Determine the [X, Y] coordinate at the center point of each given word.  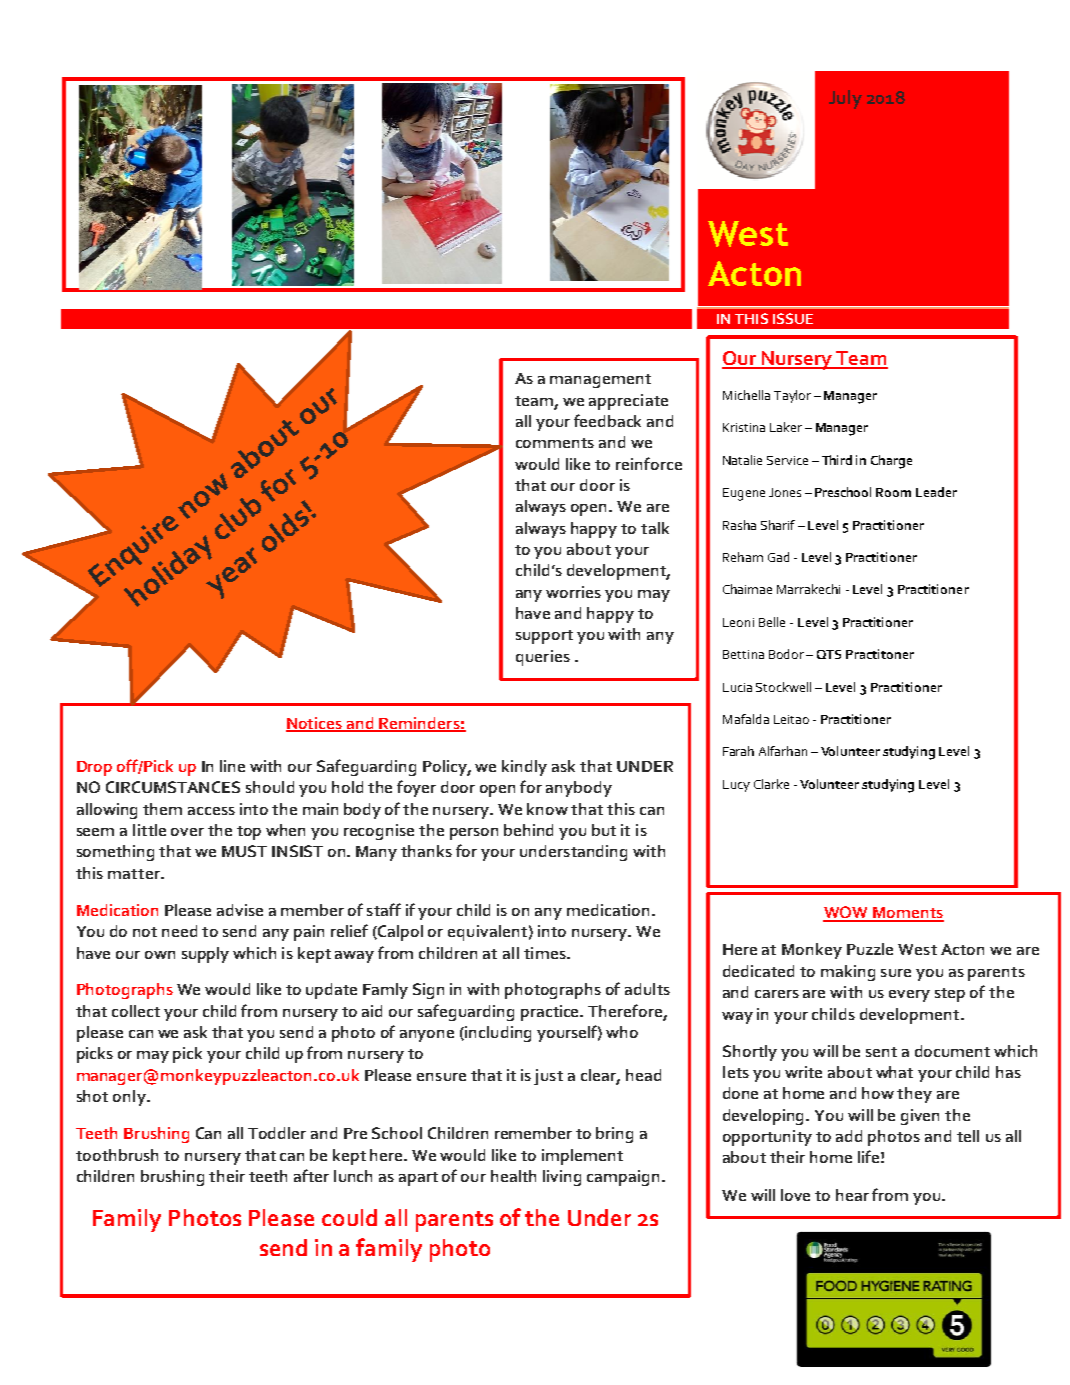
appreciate [628, 402]
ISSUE [793, 318]
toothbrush [117, 1155]
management [600, 381]
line [232, 766]
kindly [524, 768]
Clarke [771, 784]
